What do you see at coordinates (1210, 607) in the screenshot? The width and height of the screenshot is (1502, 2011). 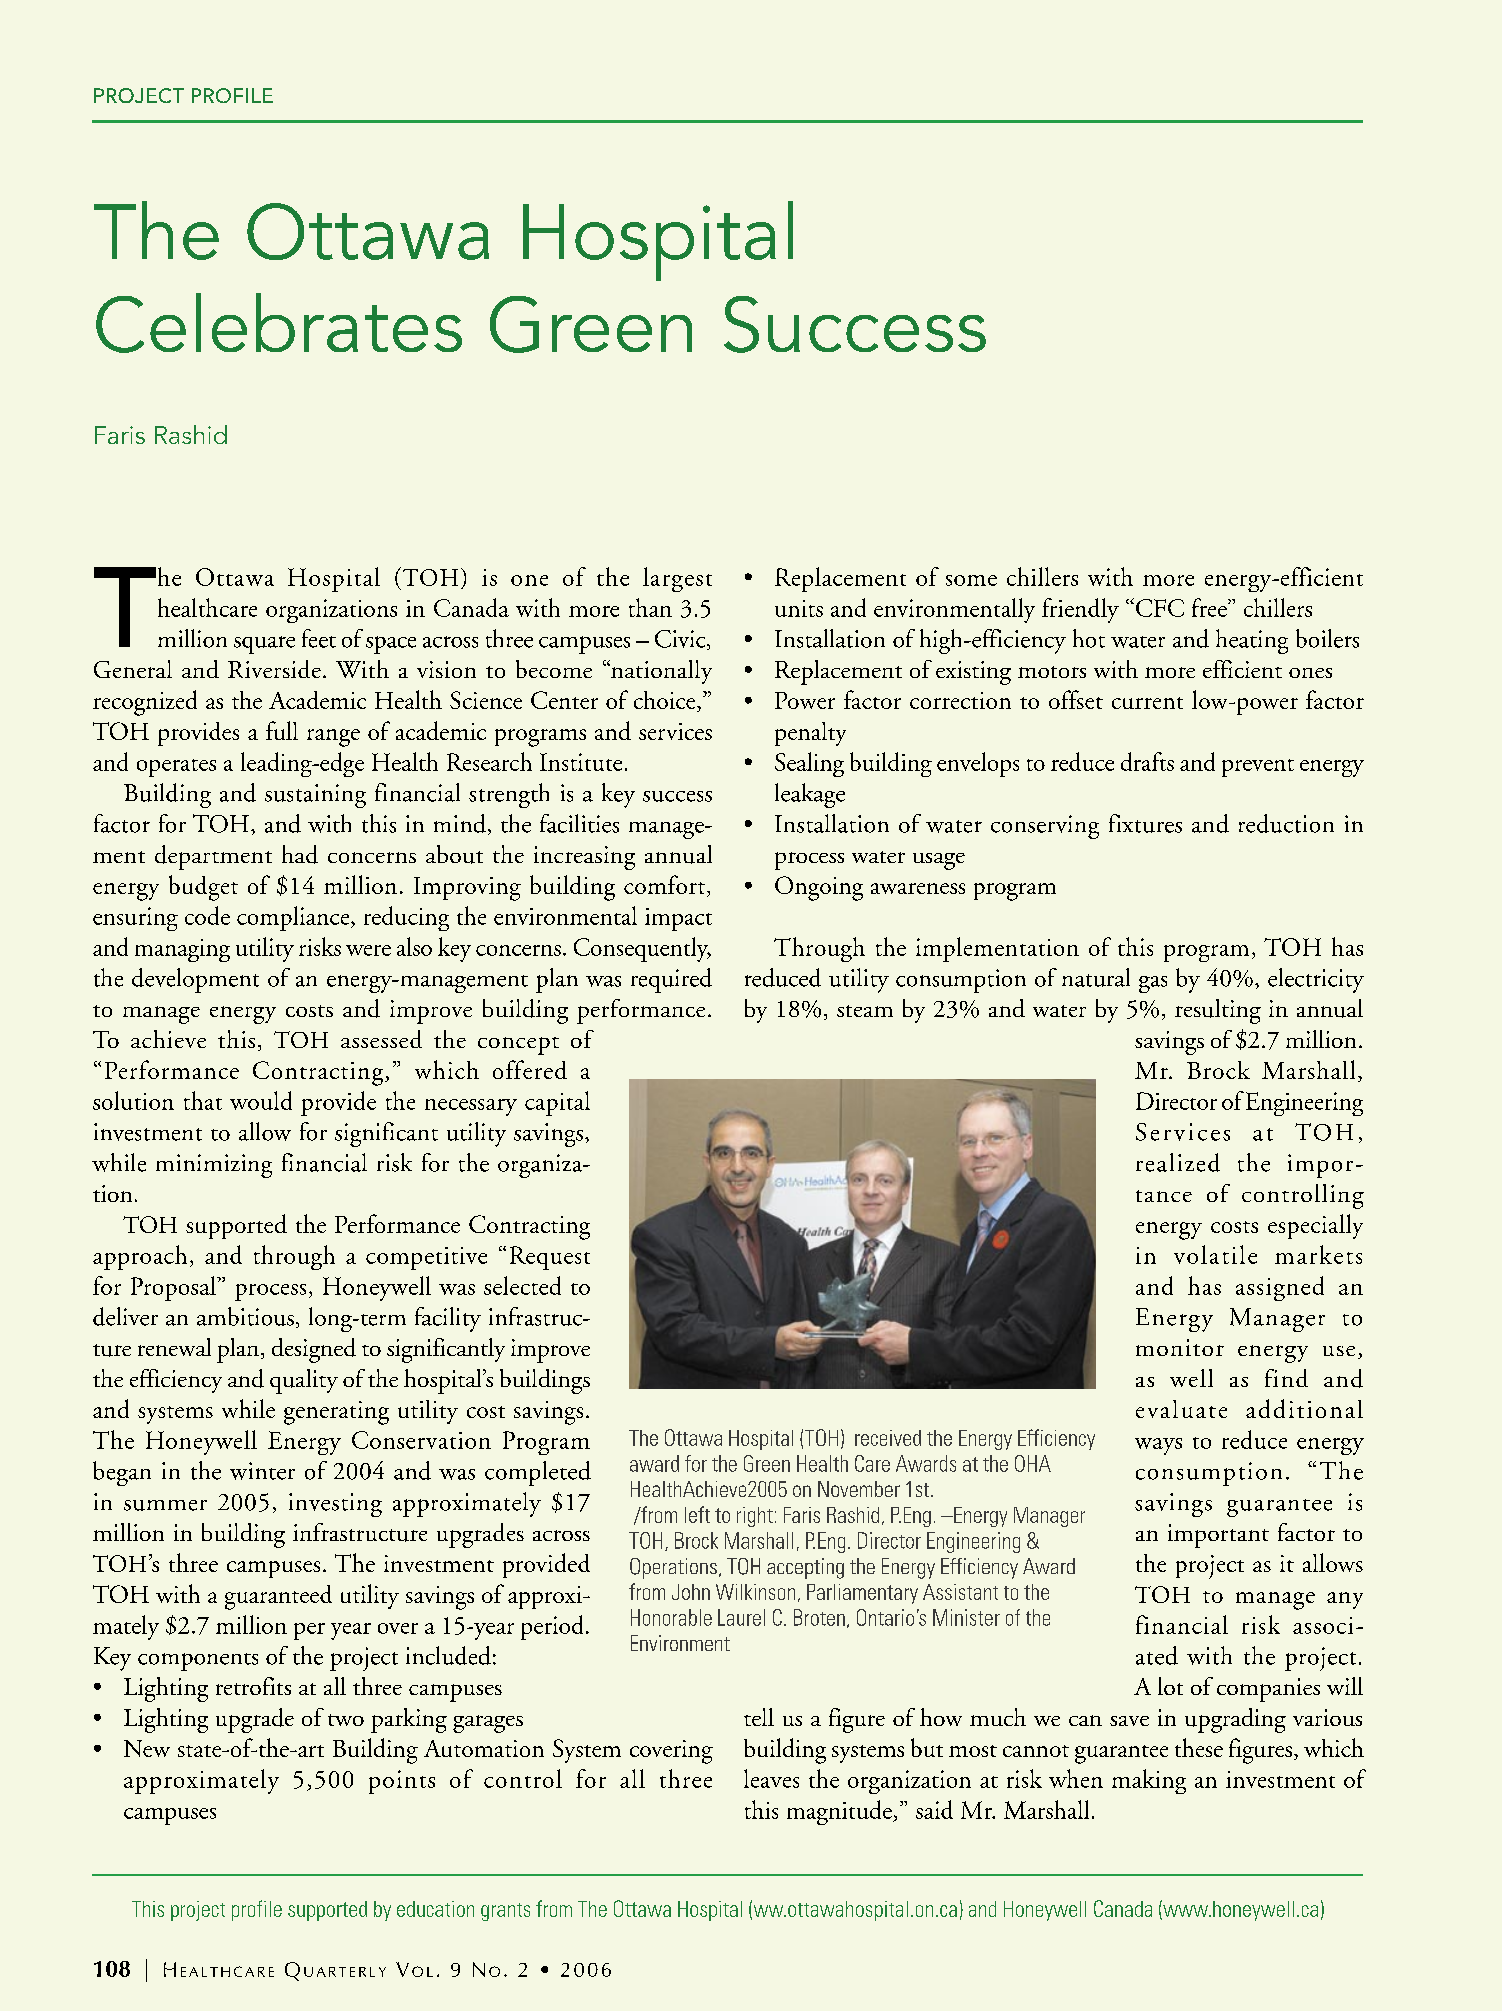 I see `free` at bounding box center [1210, 607].
